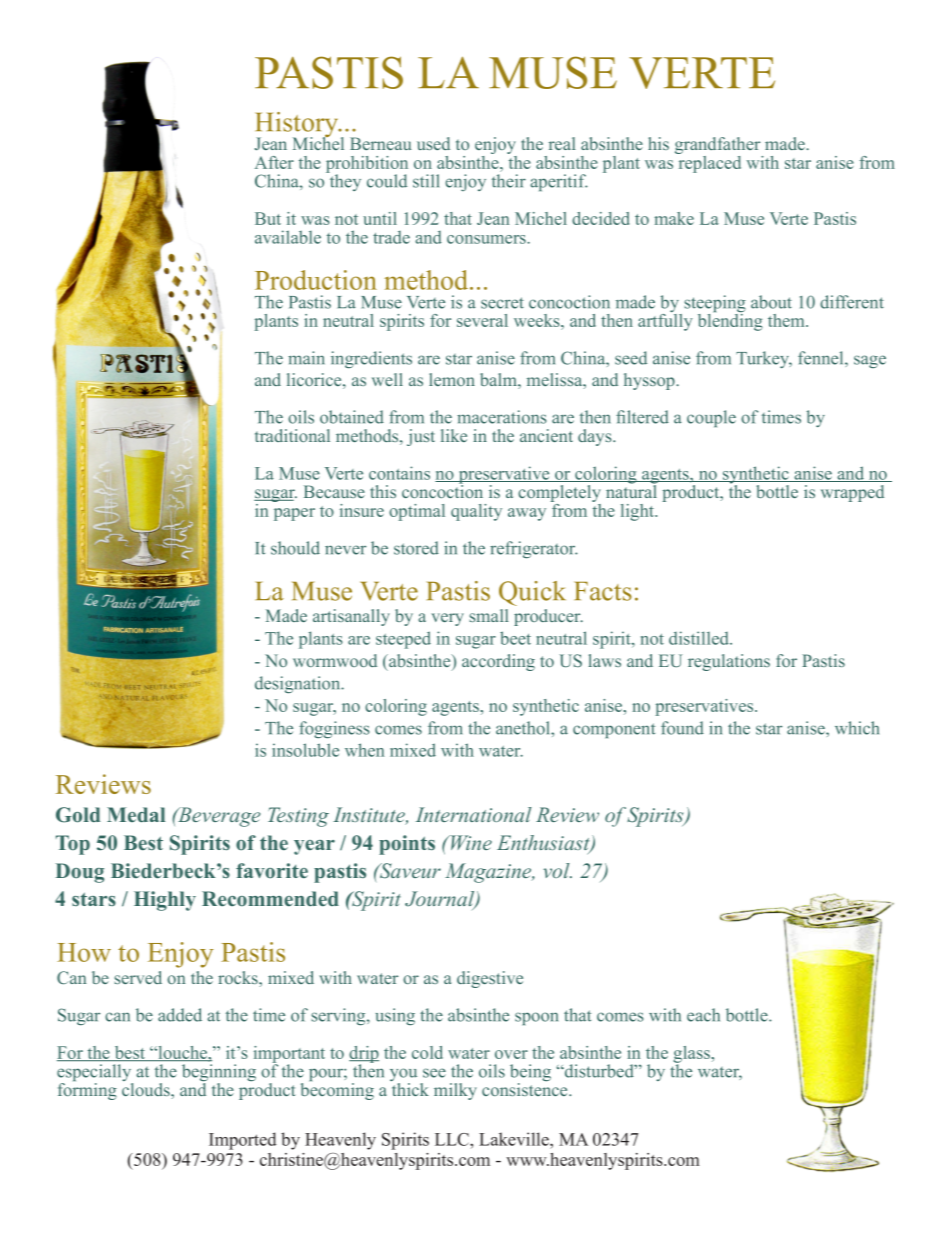 This screenshot has height=1233, width=952. Describe the element at coordinates (299, 684) in the screenshot. I see `designation` at that location.
